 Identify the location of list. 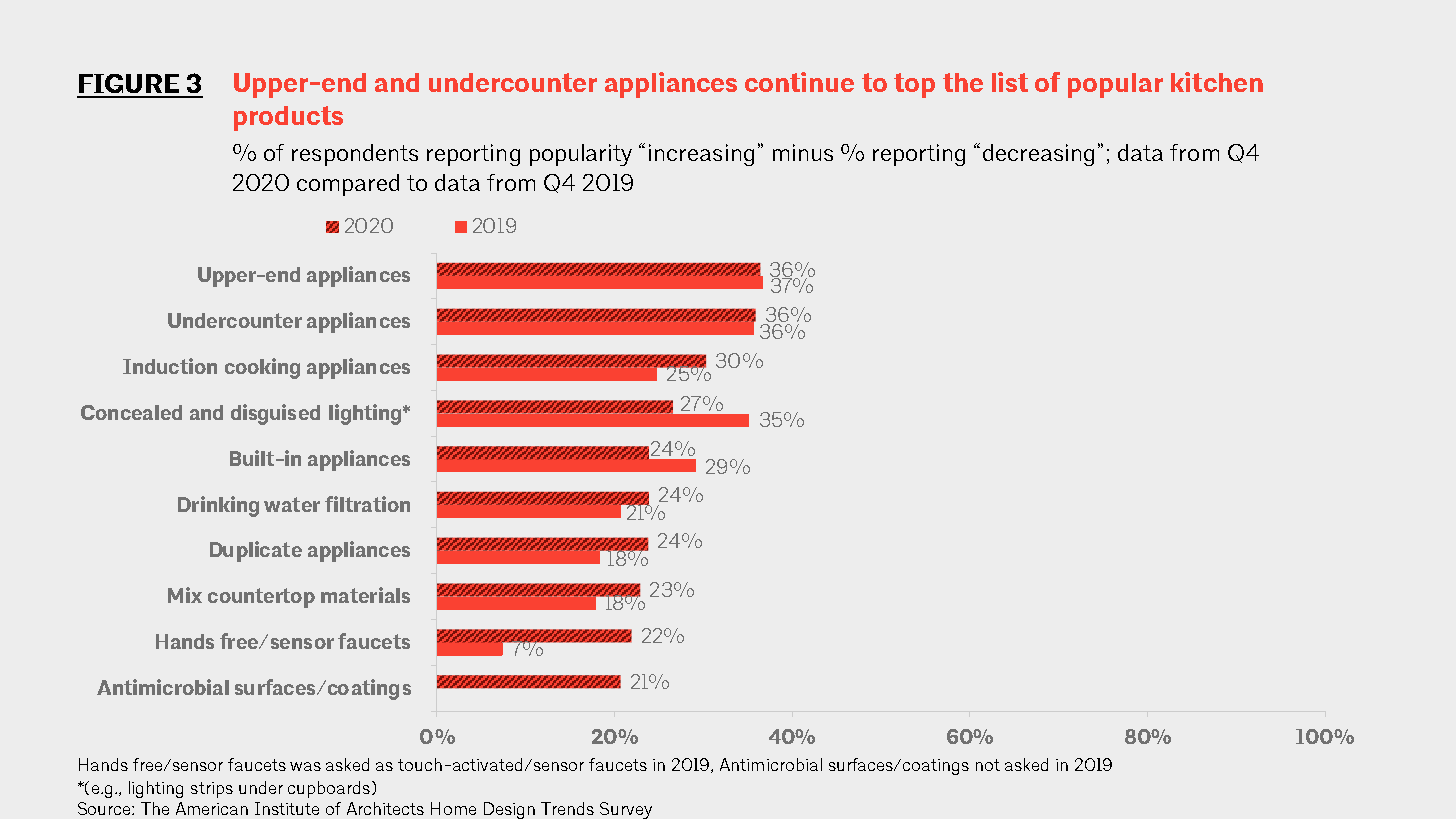
(1010, 82).
